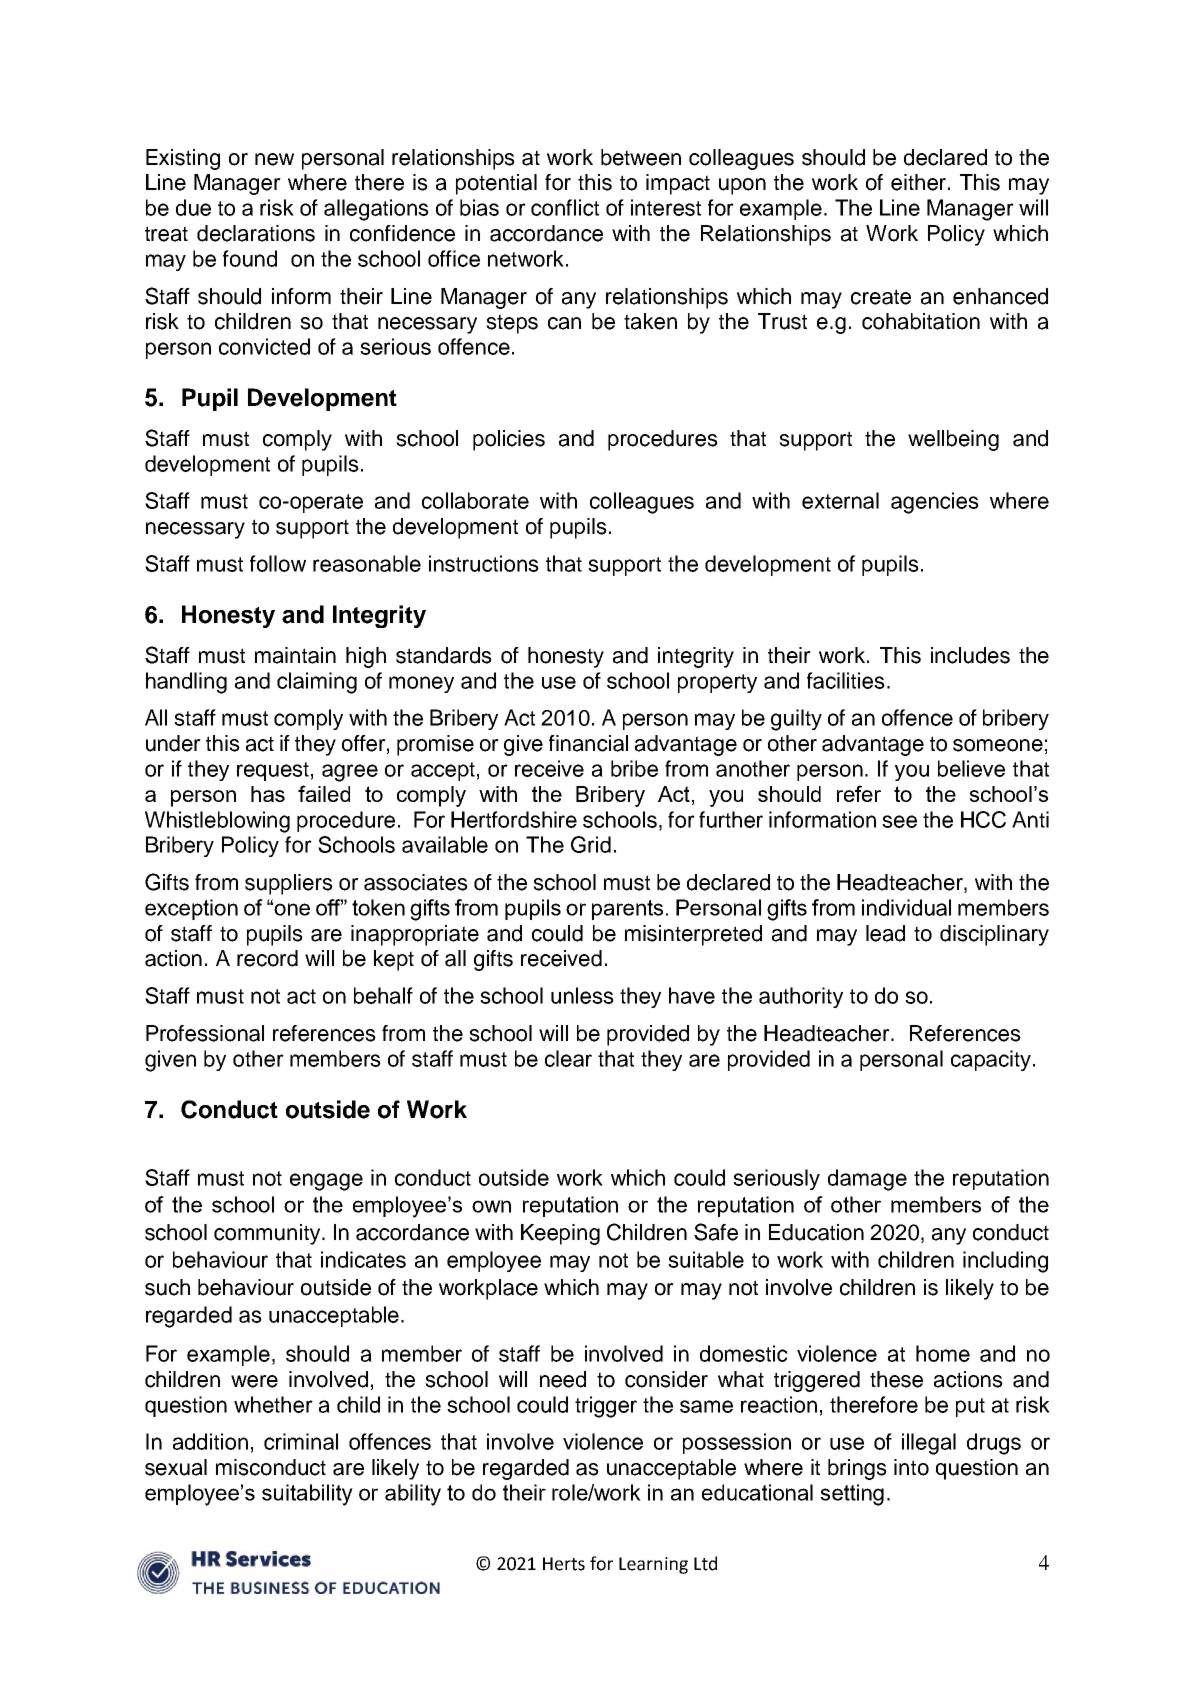 This screenshot has width=1194, height=1689. What do you see at coordinates (564, 1564) in the screenshot?
I see `Herts` at bounding box center [564, 1564].
